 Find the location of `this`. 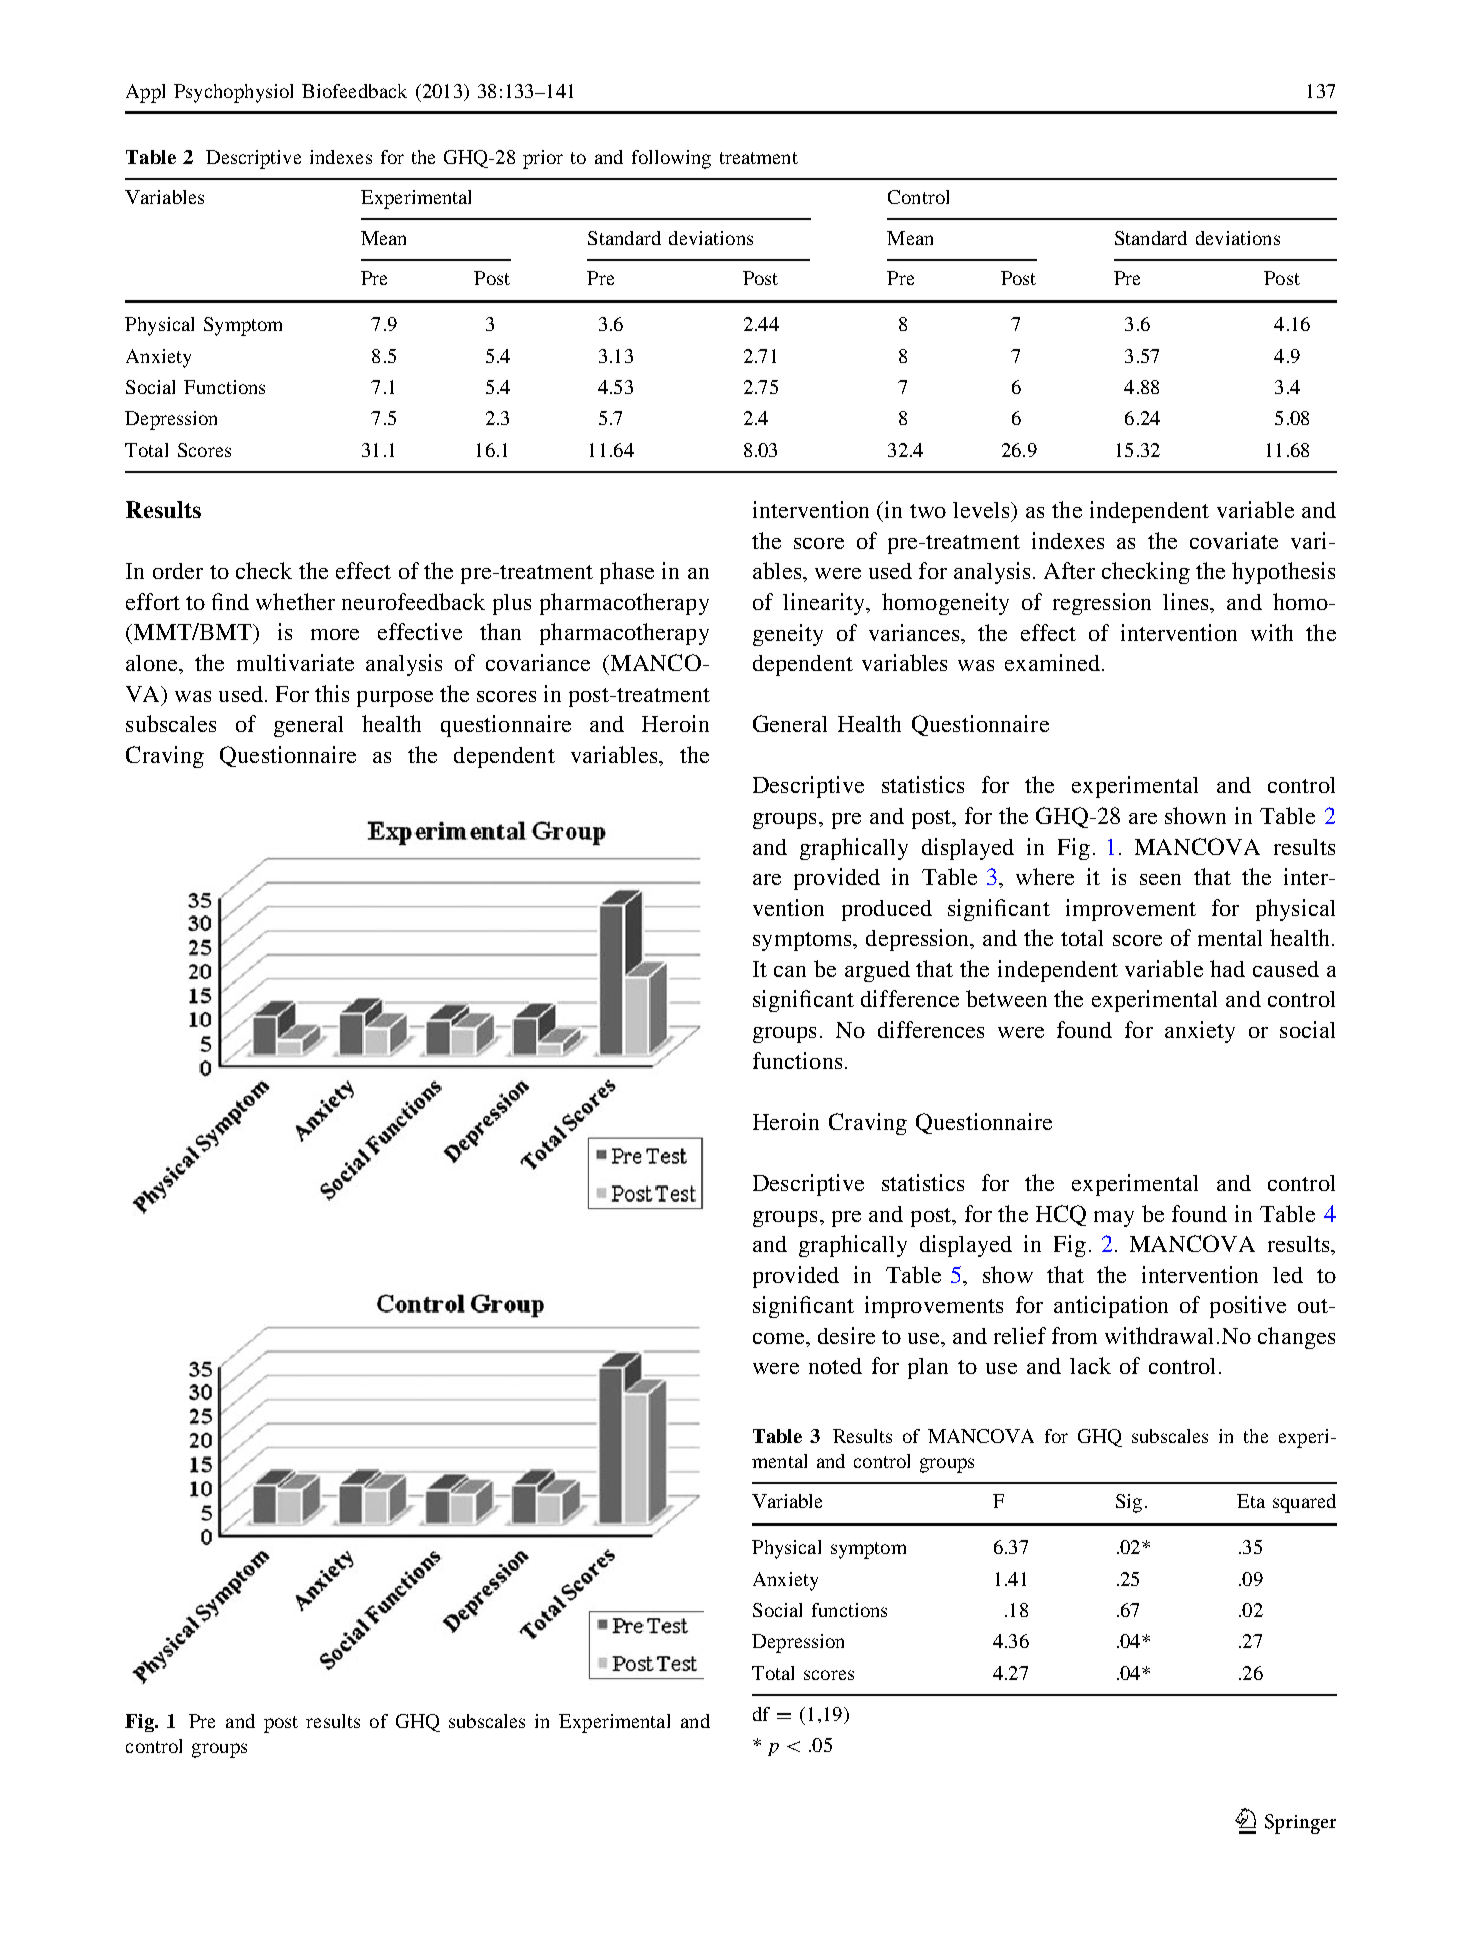

this is located at coordinates (332, 693).
